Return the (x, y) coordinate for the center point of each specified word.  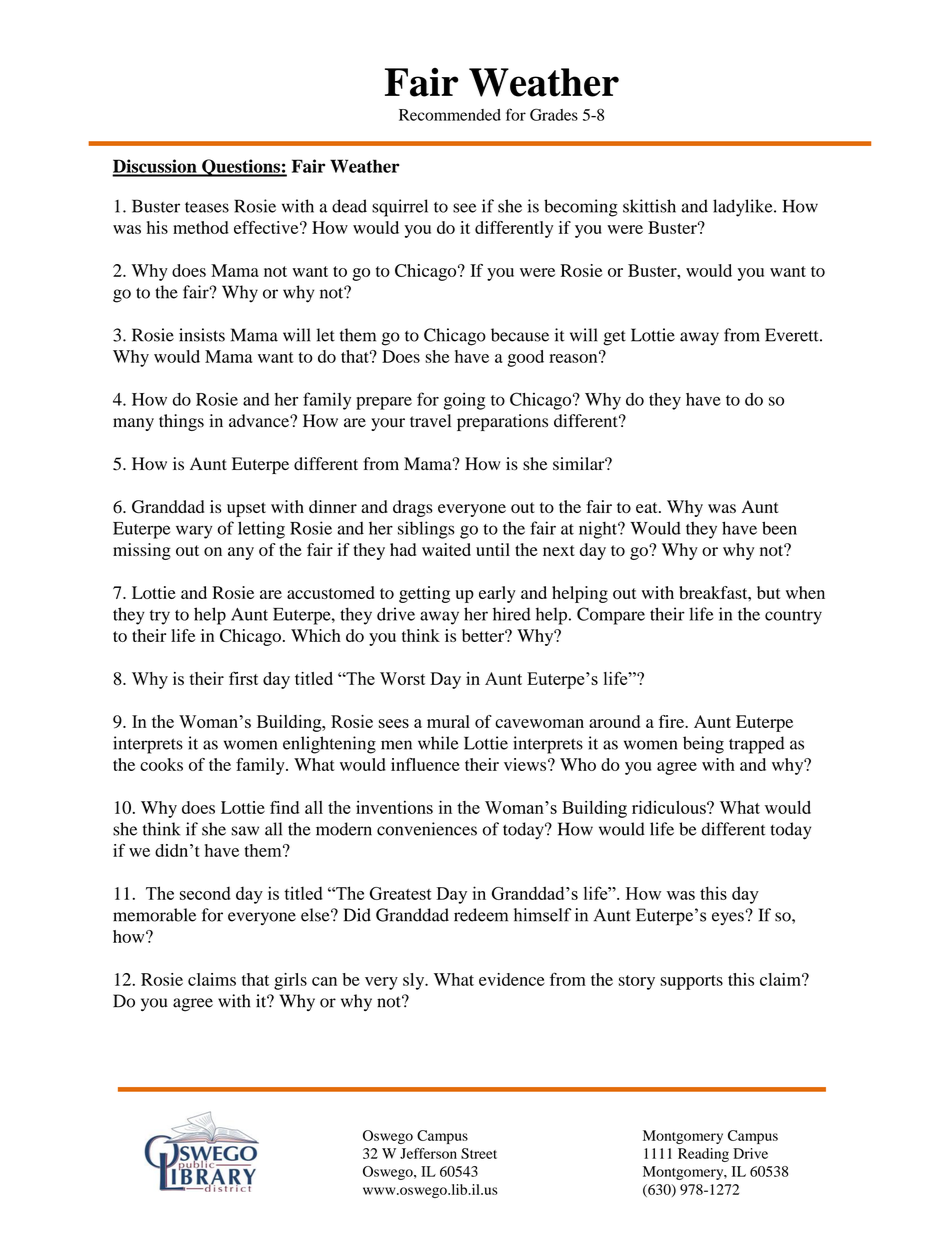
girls (290, 981)
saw (245, 831)
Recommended (450, 115)
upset (246, 509)
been (779, 528)
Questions (241, 168)
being (703, 745)
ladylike (744, 208)
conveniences (427, 829)
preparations (502, 422)
